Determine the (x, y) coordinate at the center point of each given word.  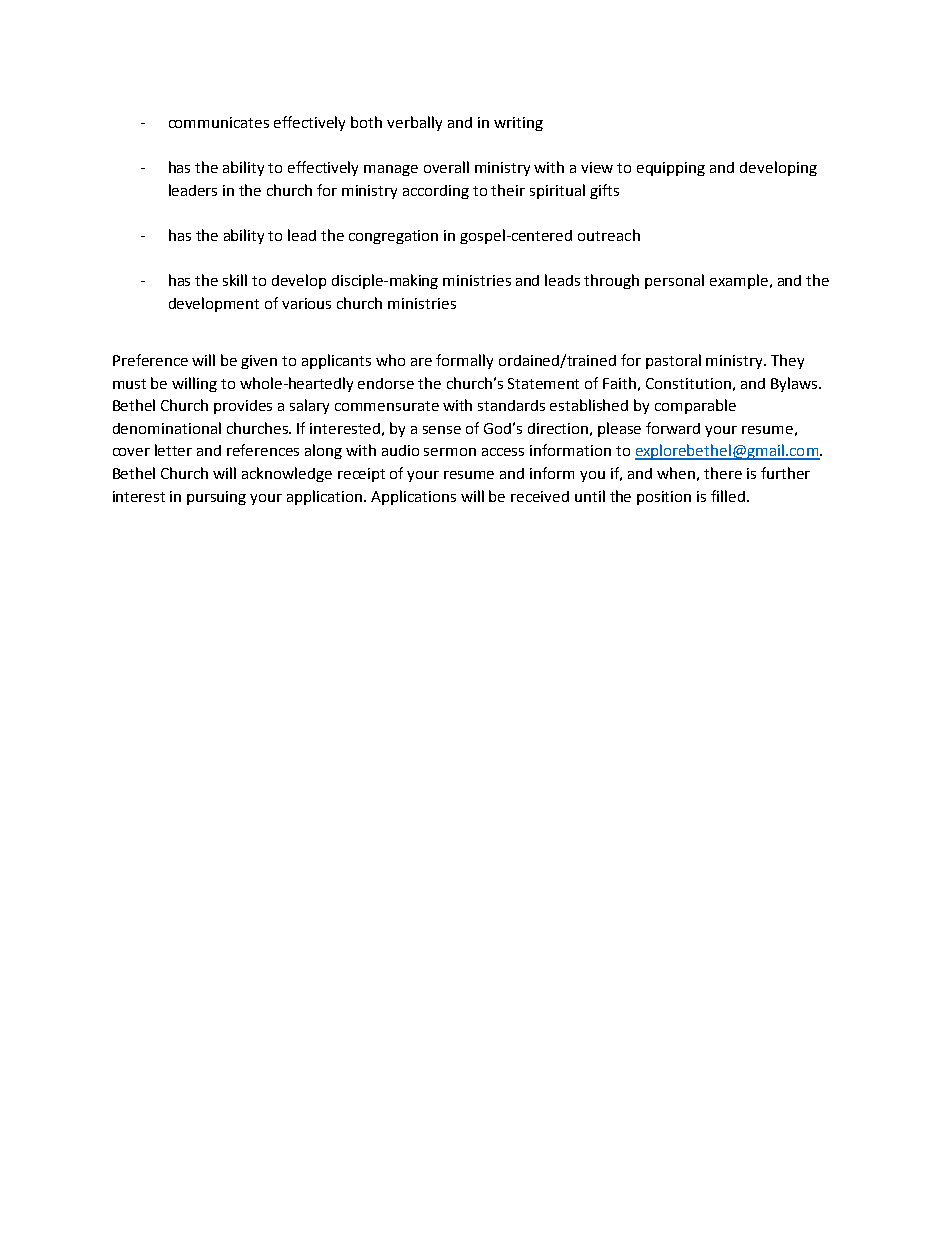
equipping (671, 169)
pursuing (216, 498)
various (306, 303)
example (739, 281)
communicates (219, 122)
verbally (414, 123)
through (611, 281)
